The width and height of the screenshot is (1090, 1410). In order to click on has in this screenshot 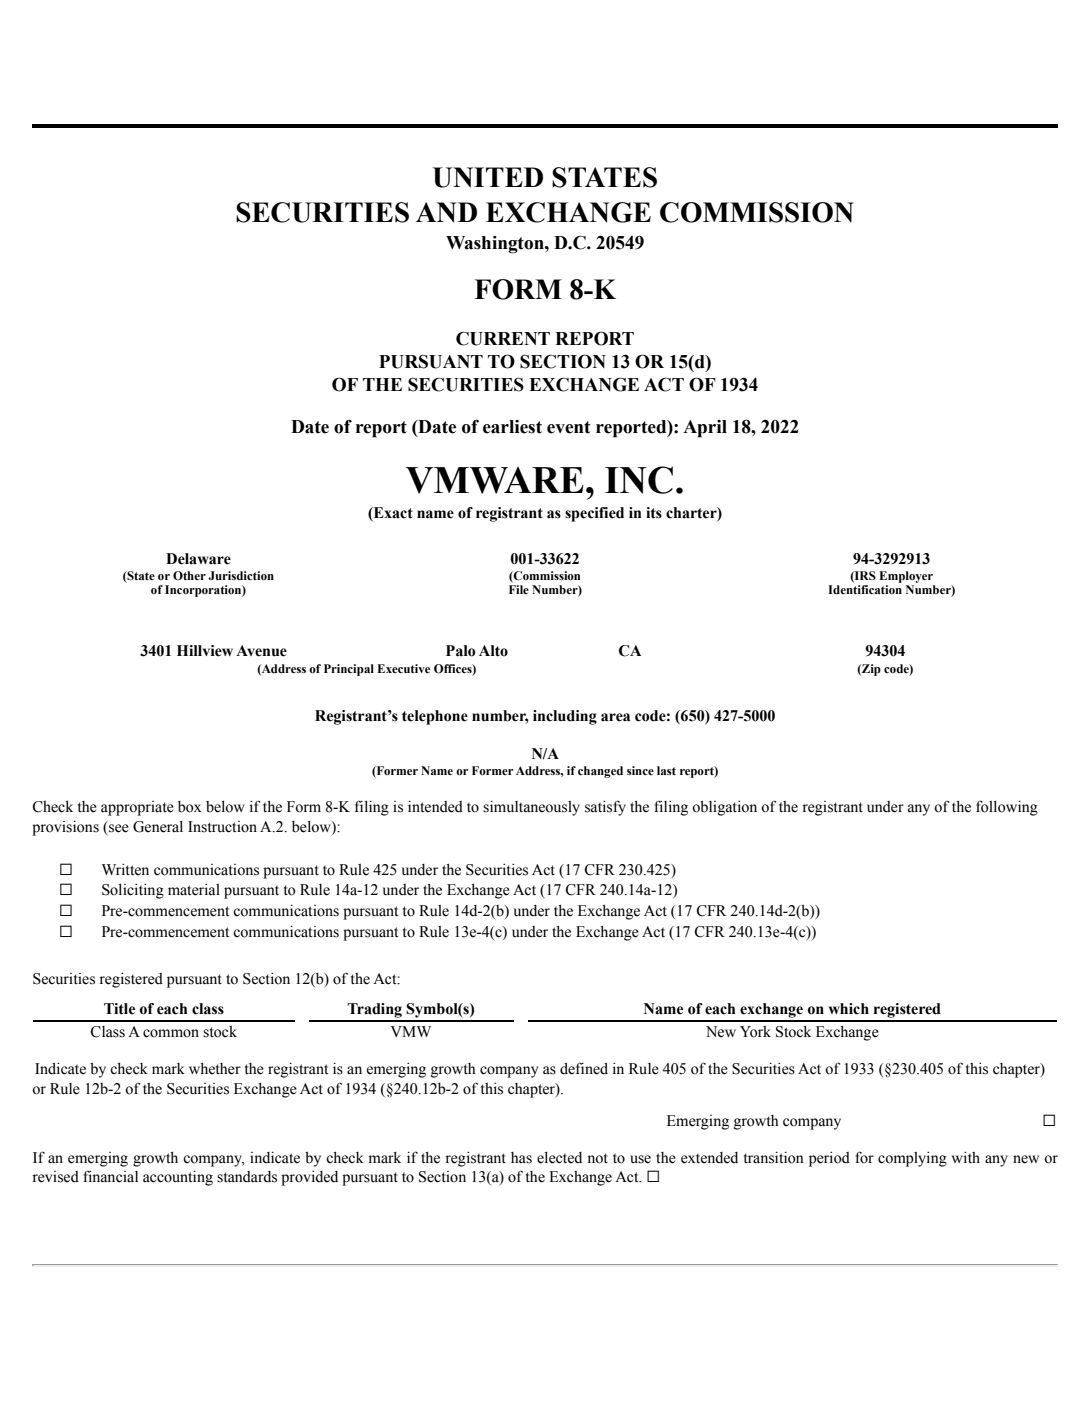, I will do `click(521, 1158)`.
